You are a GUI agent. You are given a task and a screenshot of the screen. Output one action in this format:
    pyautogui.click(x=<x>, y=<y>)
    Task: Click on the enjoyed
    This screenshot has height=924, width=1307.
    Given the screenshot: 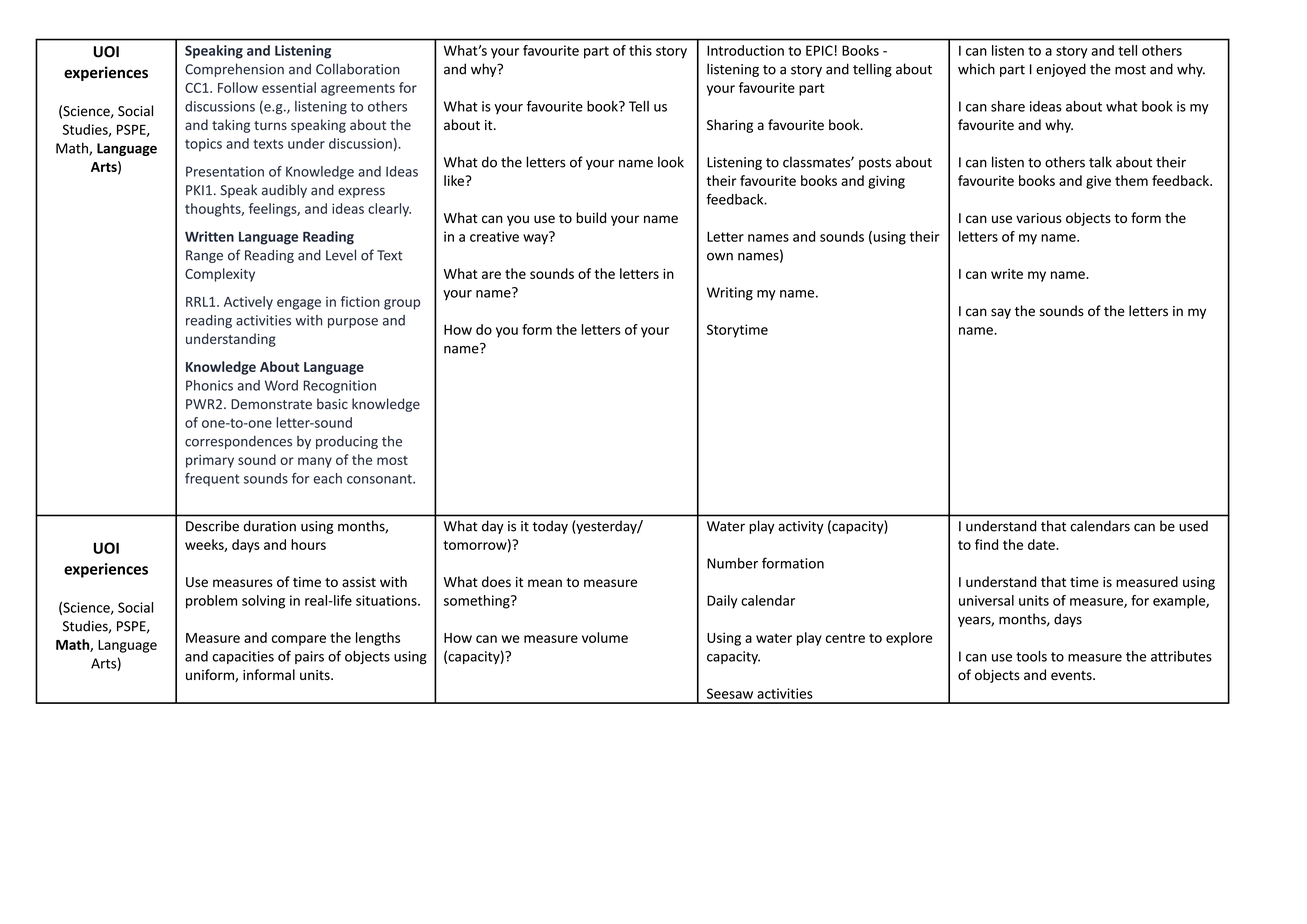 What is the action you would take?
    pyautogui.click(x=1061, y=70)
